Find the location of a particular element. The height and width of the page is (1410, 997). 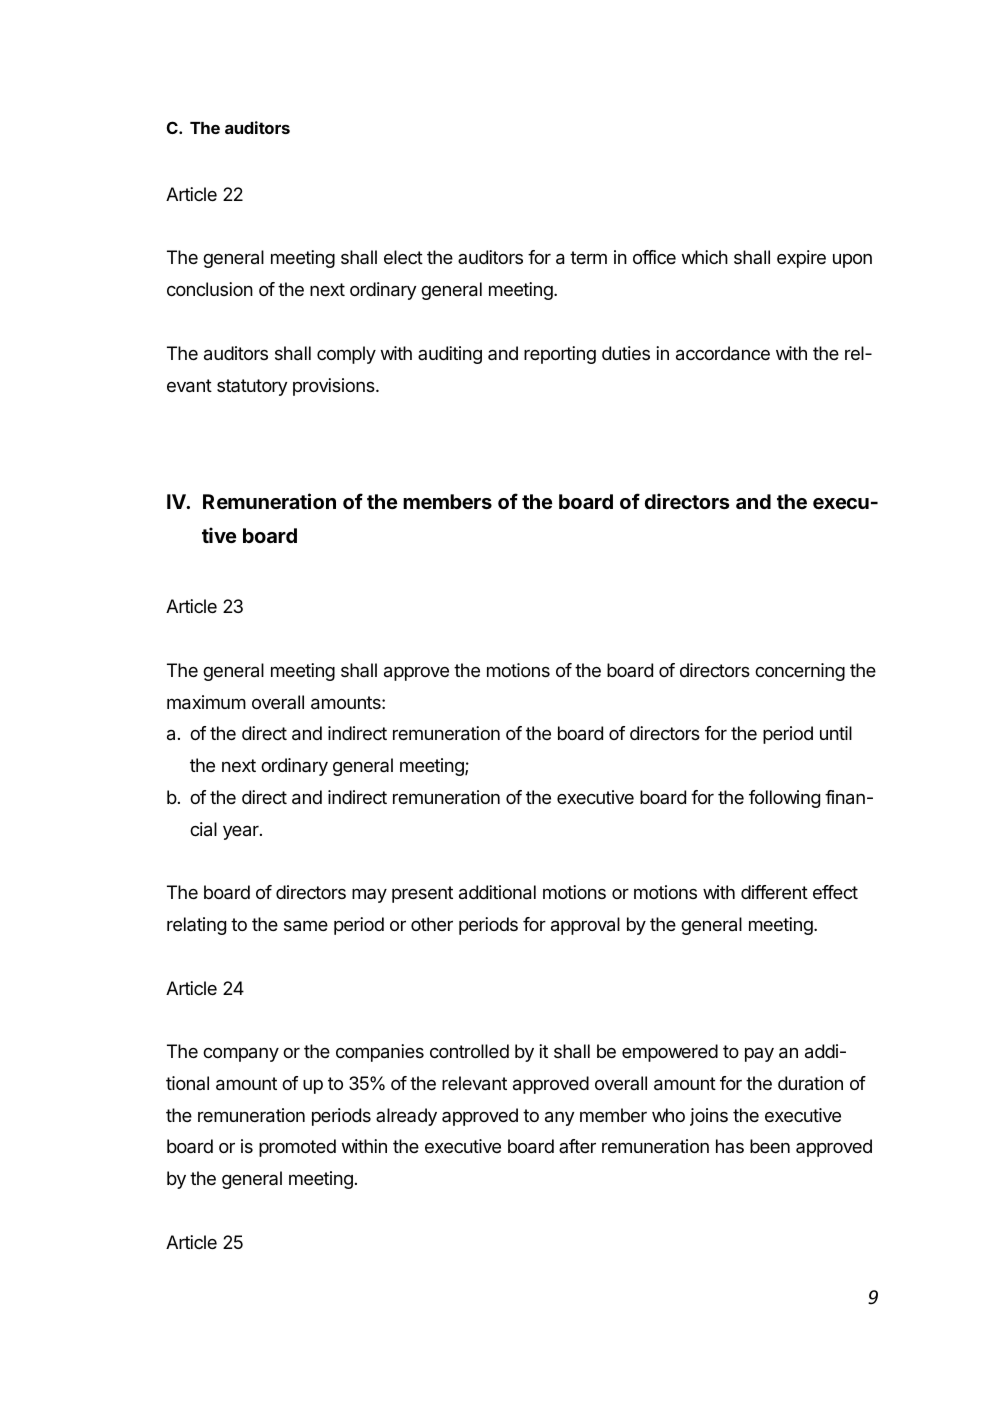

term is located at coordinates (588, 257).
